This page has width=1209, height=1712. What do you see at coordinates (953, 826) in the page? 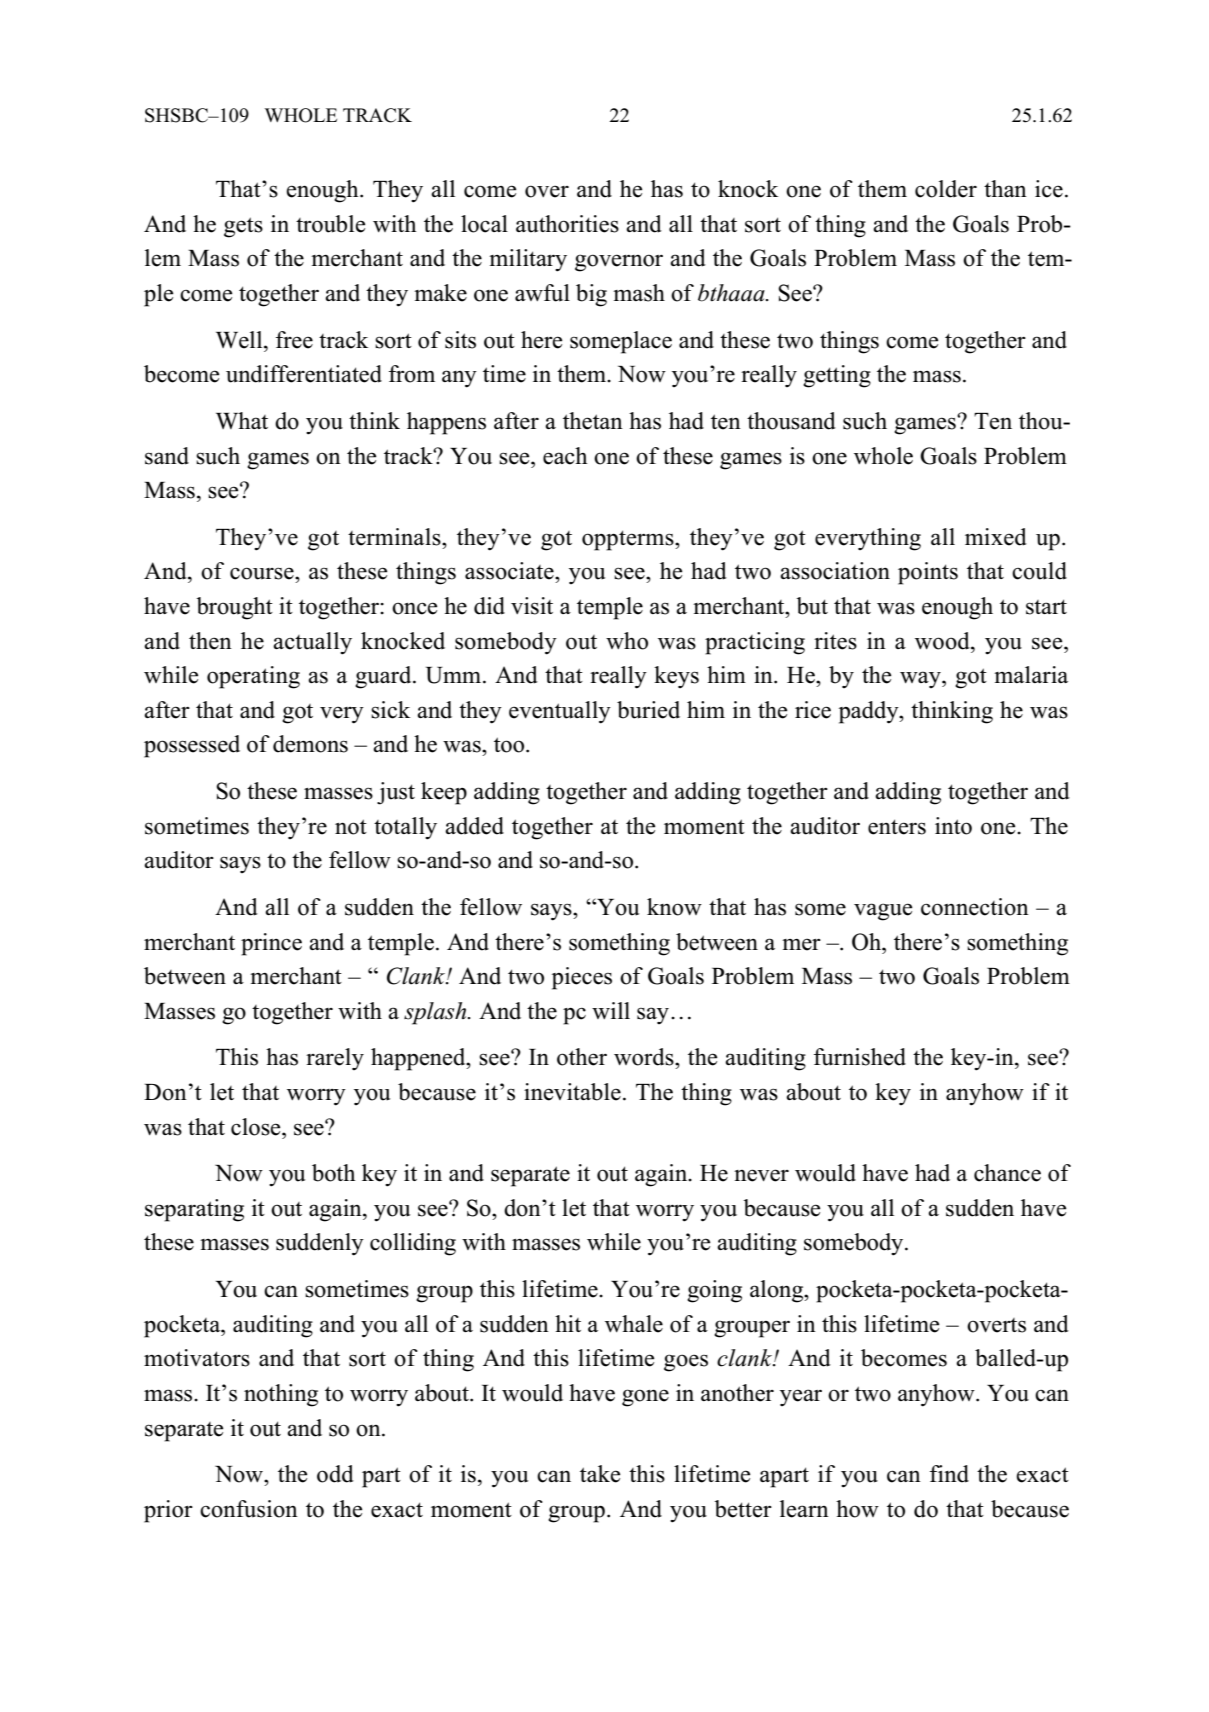
I see `into` at bounding box center [953, 826].
